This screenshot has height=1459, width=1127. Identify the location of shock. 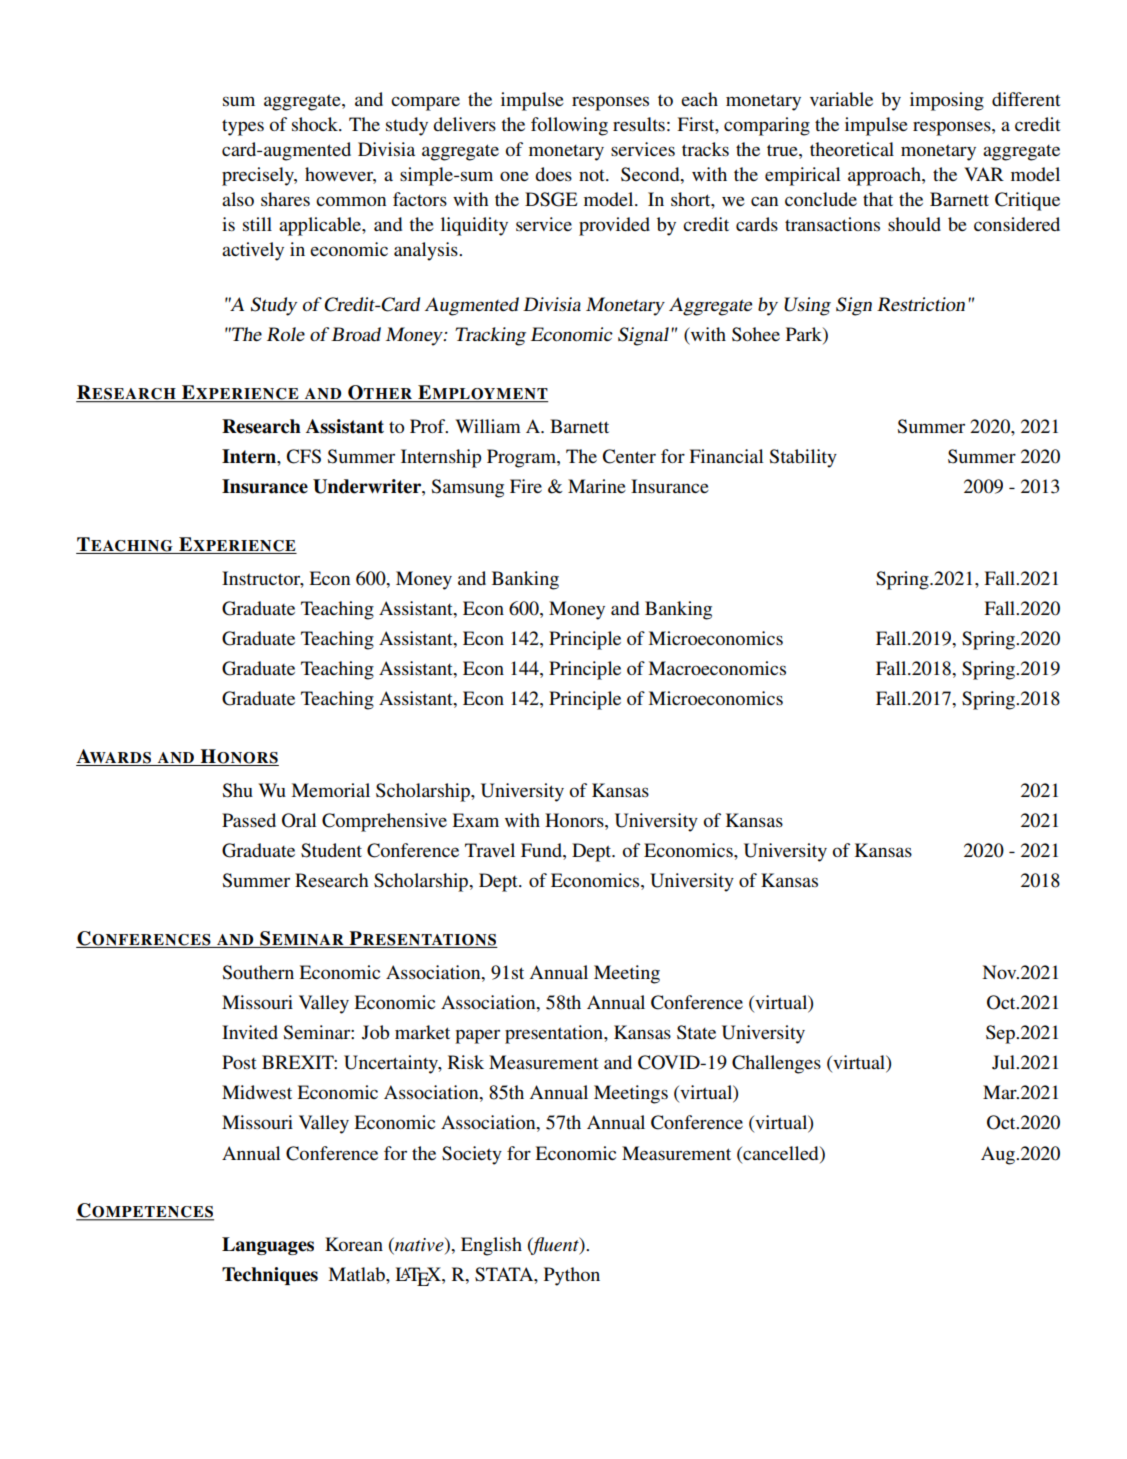
(316, 124).
